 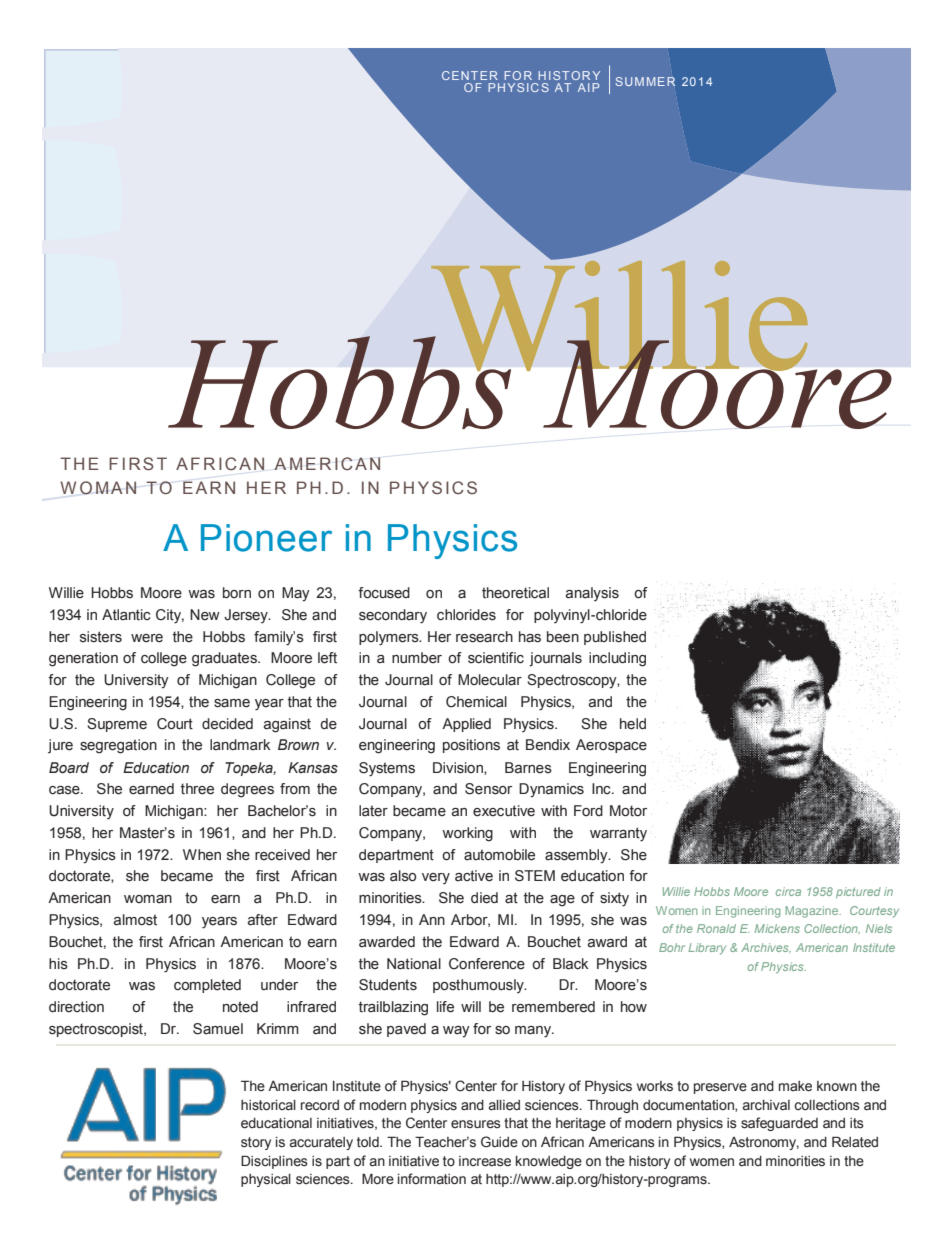 What do you see at coordinates (266, 538) in the screenshot?
I see `Pioneer` at bounding box center [266, 538].
